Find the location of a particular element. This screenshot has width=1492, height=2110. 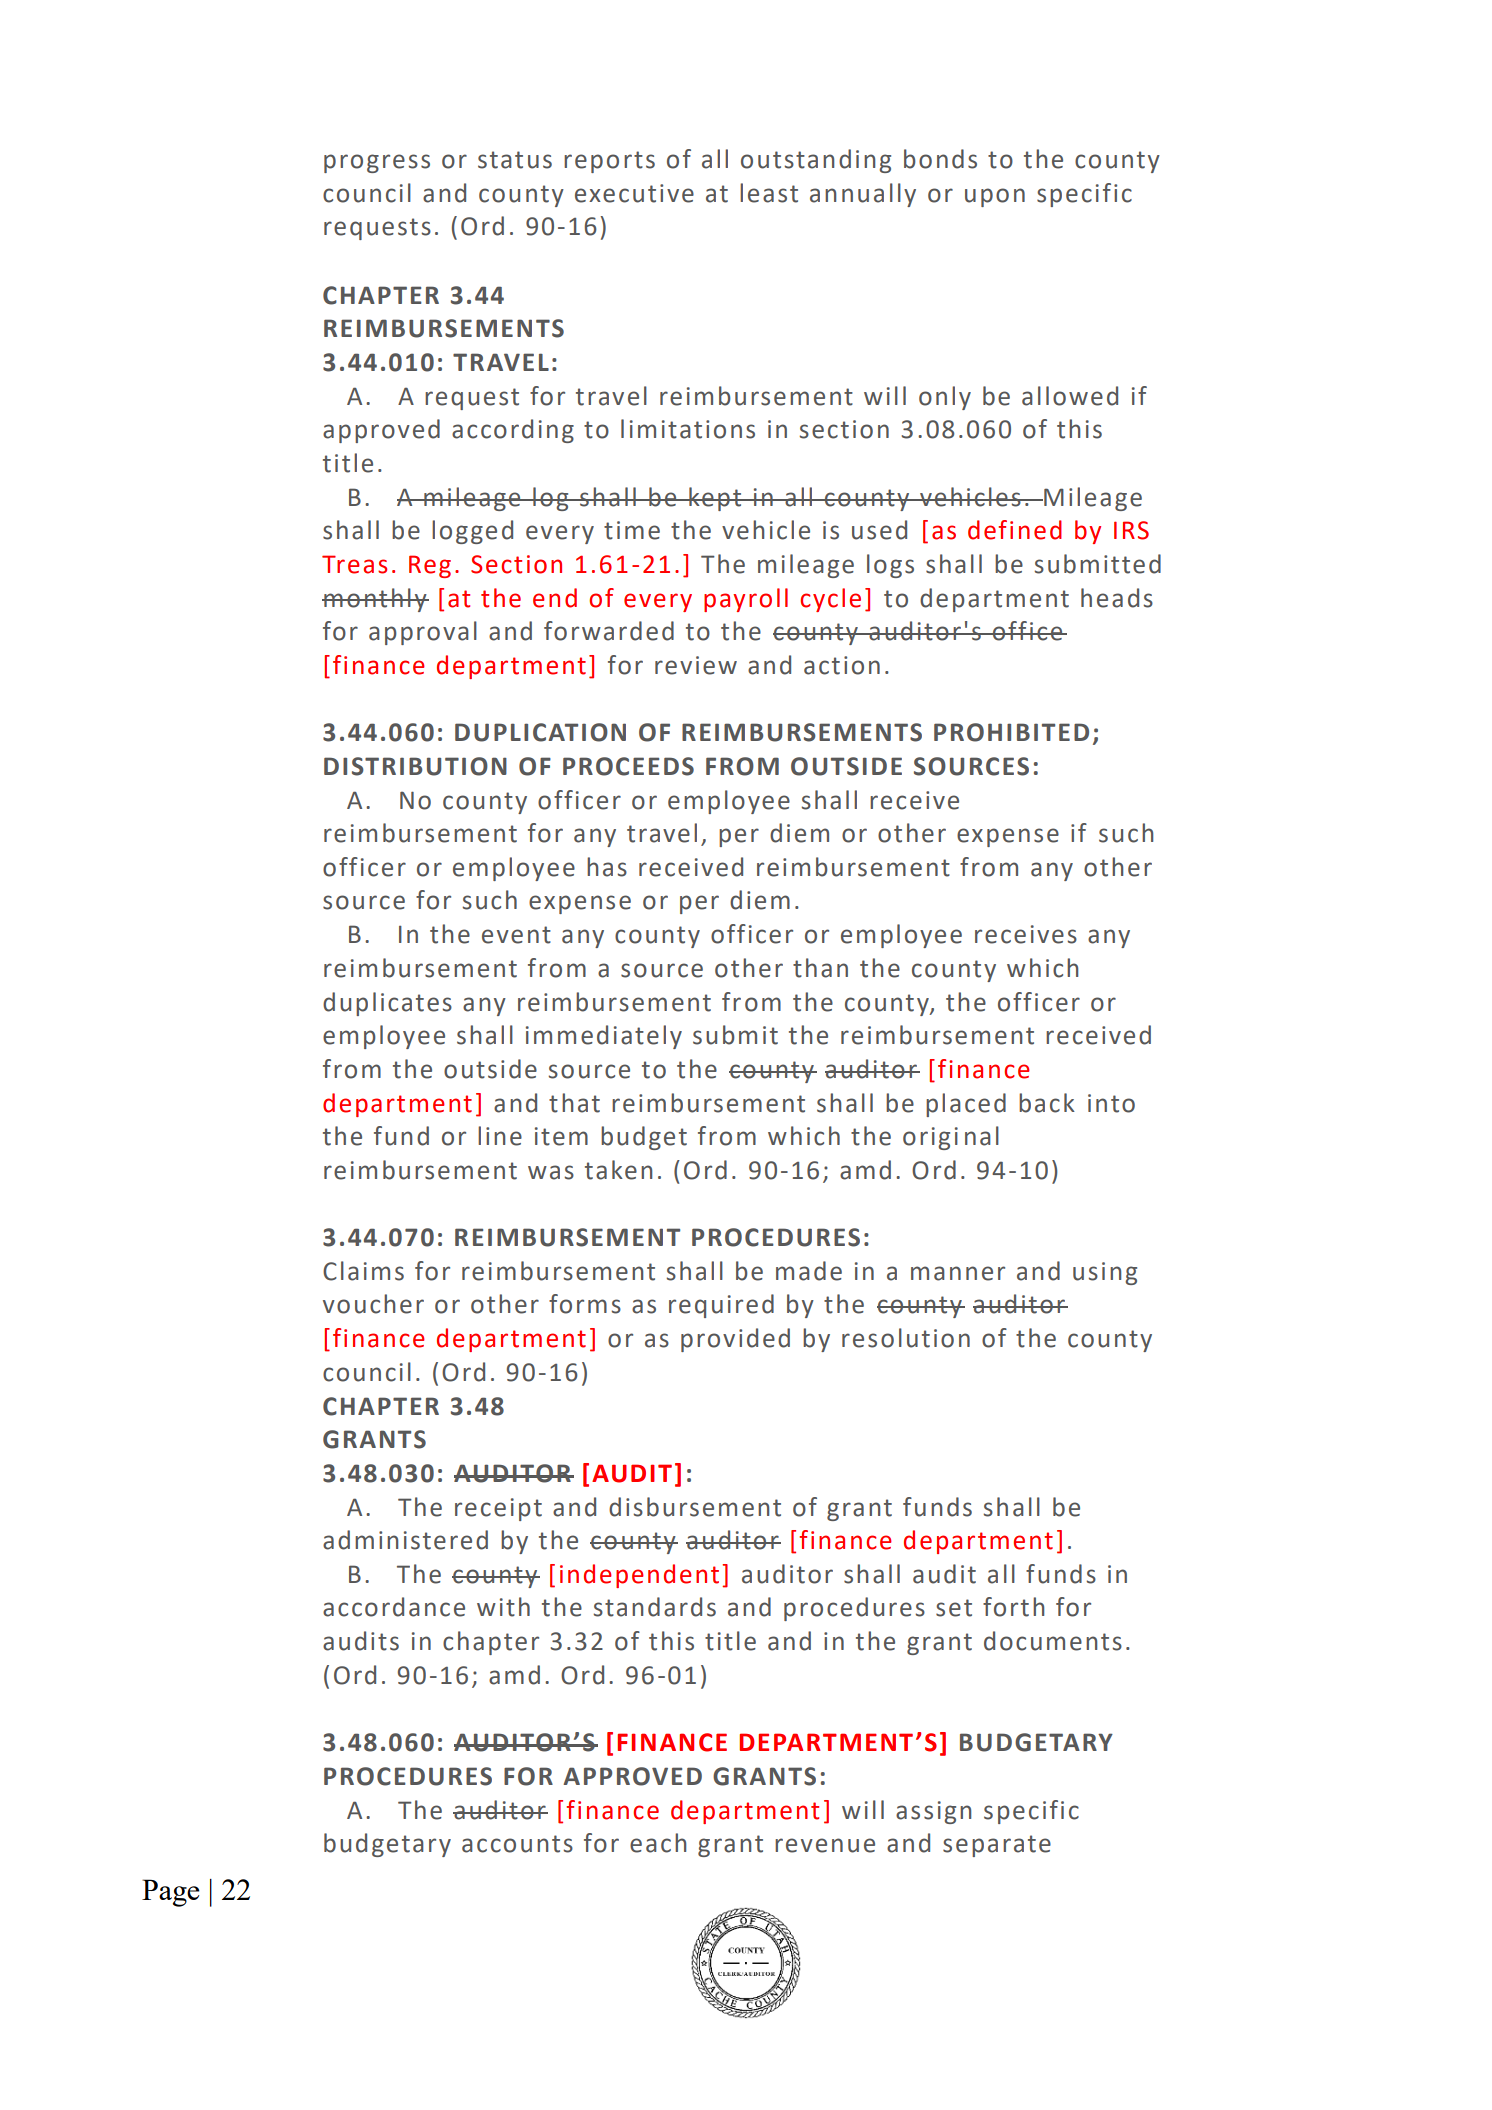

PROCEEDS is located at coordinates (628, 766).
